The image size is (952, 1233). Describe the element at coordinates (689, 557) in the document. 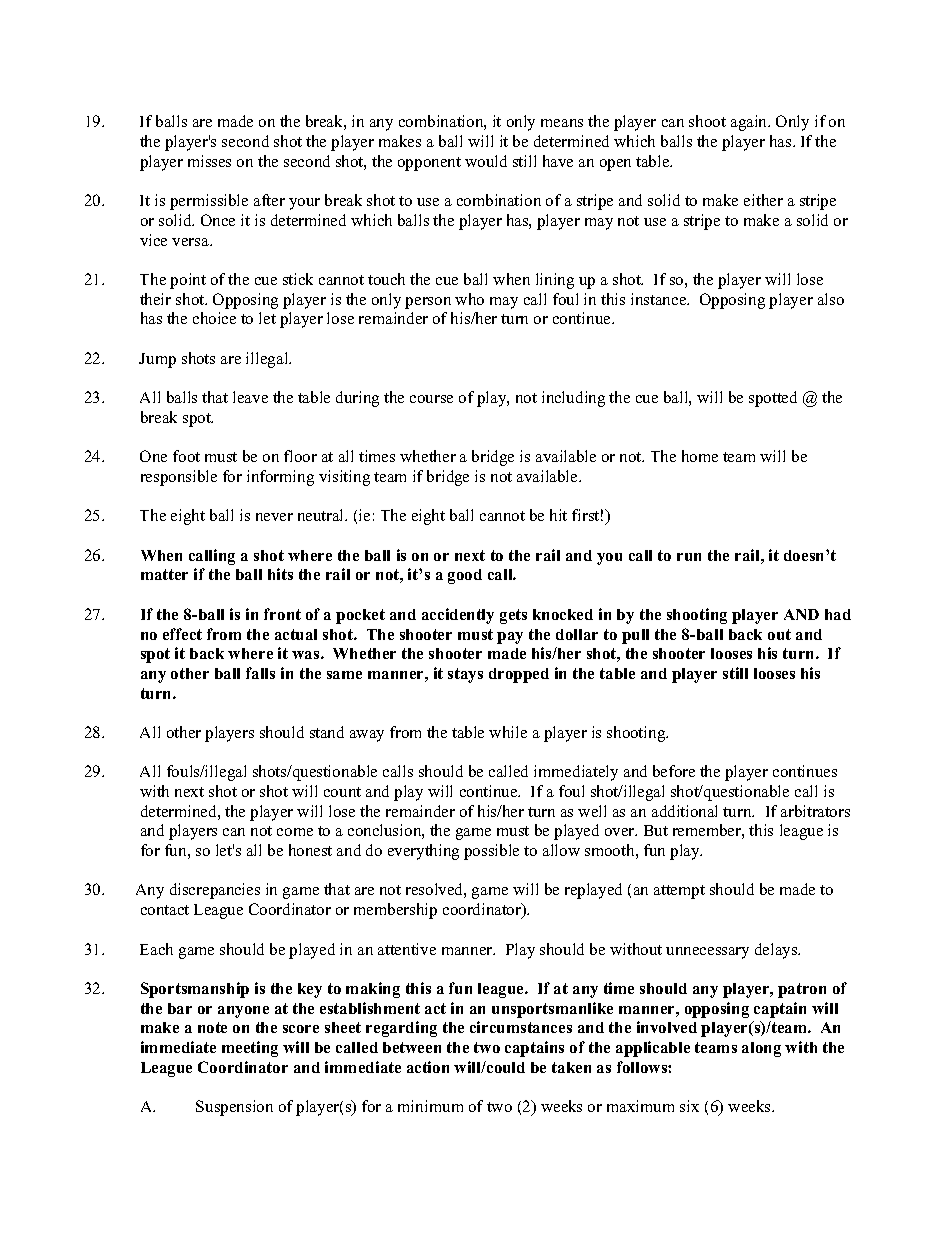

I see `run` at that location.
